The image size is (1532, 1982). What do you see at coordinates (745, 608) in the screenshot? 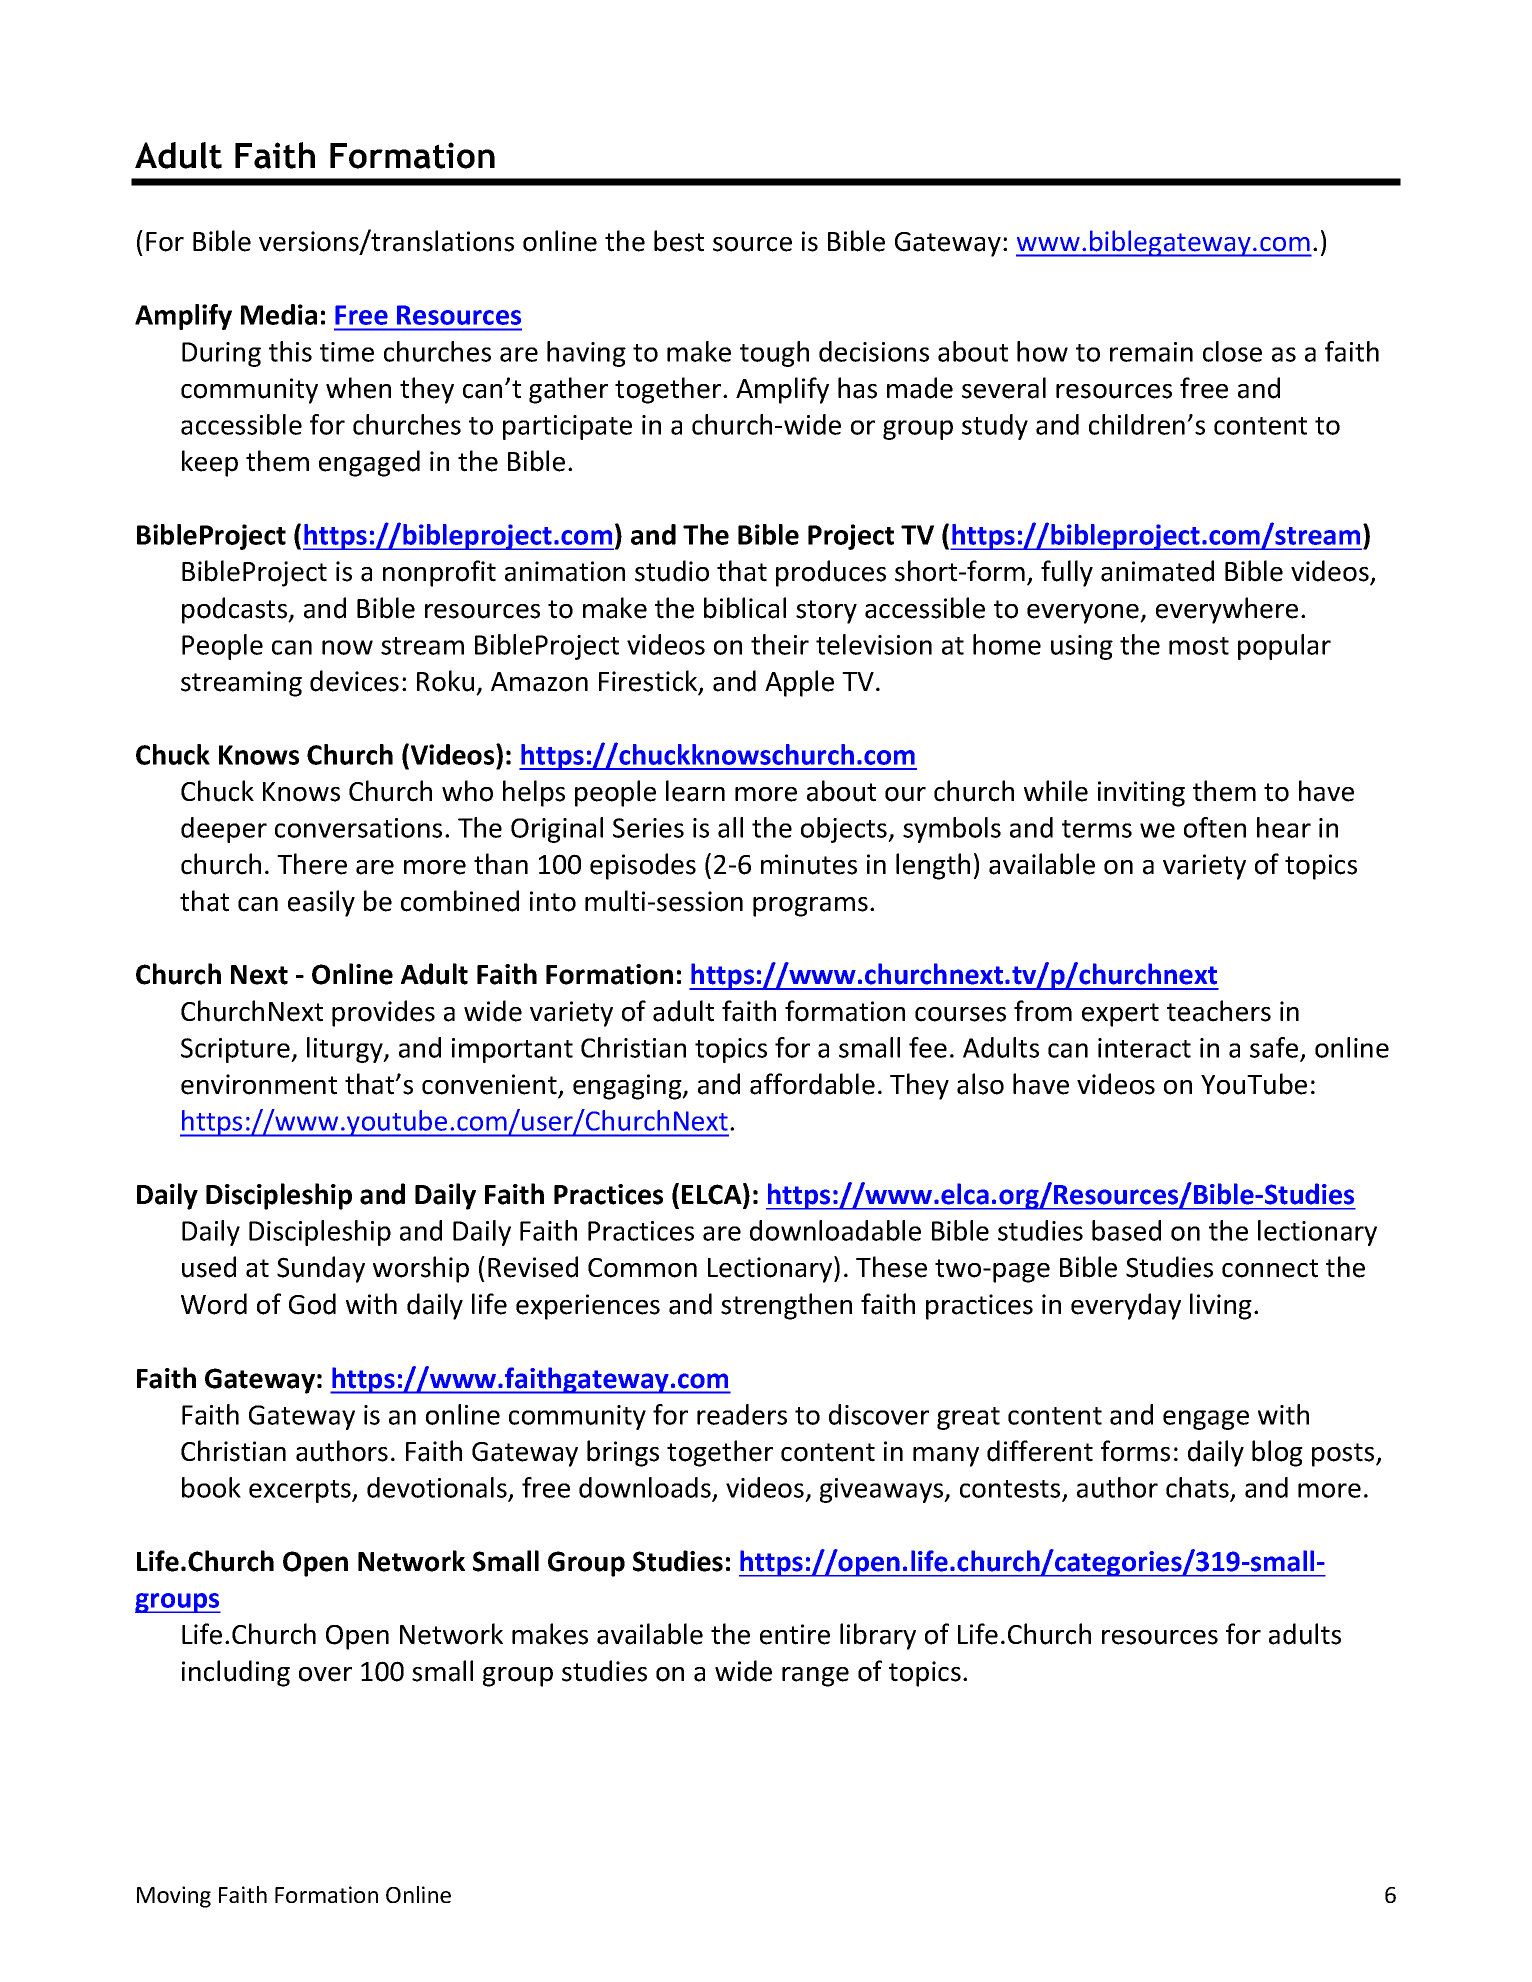
I see `biblical` at bounding box center [745, 608].
